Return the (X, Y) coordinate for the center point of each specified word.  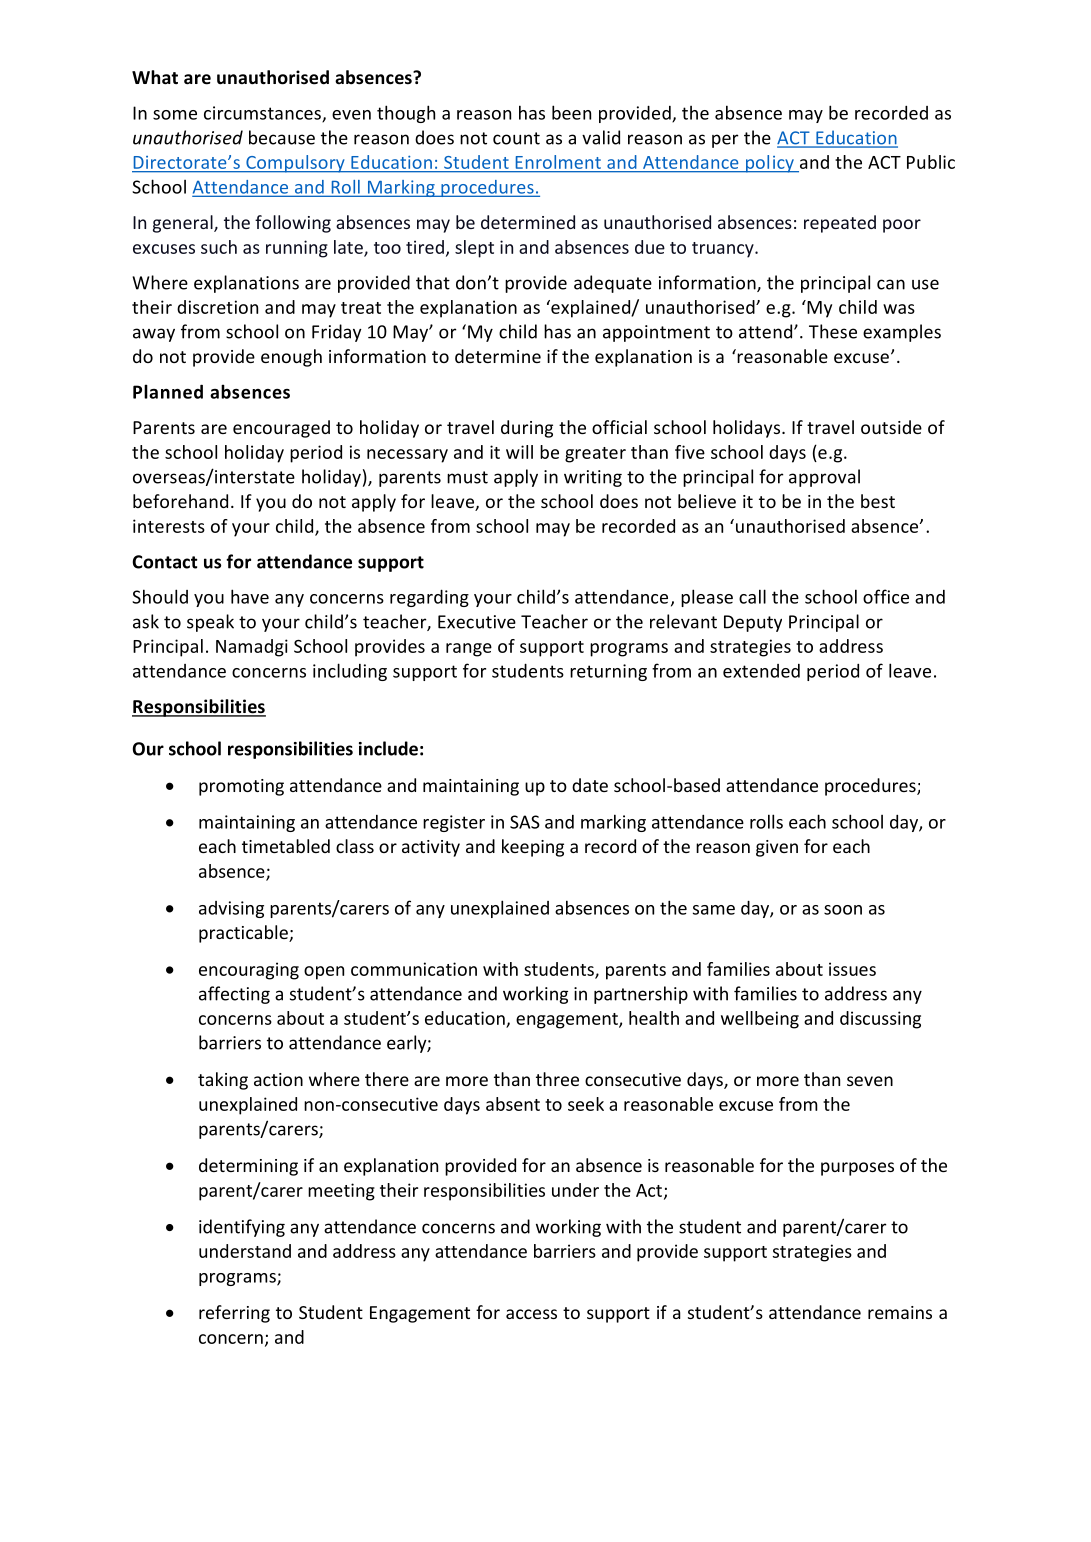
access (531, 1314)
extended (761, 671)
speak (210, 623)
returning (608, 672)
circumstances (263, 114)
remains (900, 1312)
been (571, 112)
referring (234, 1314)
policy (769, 164)
